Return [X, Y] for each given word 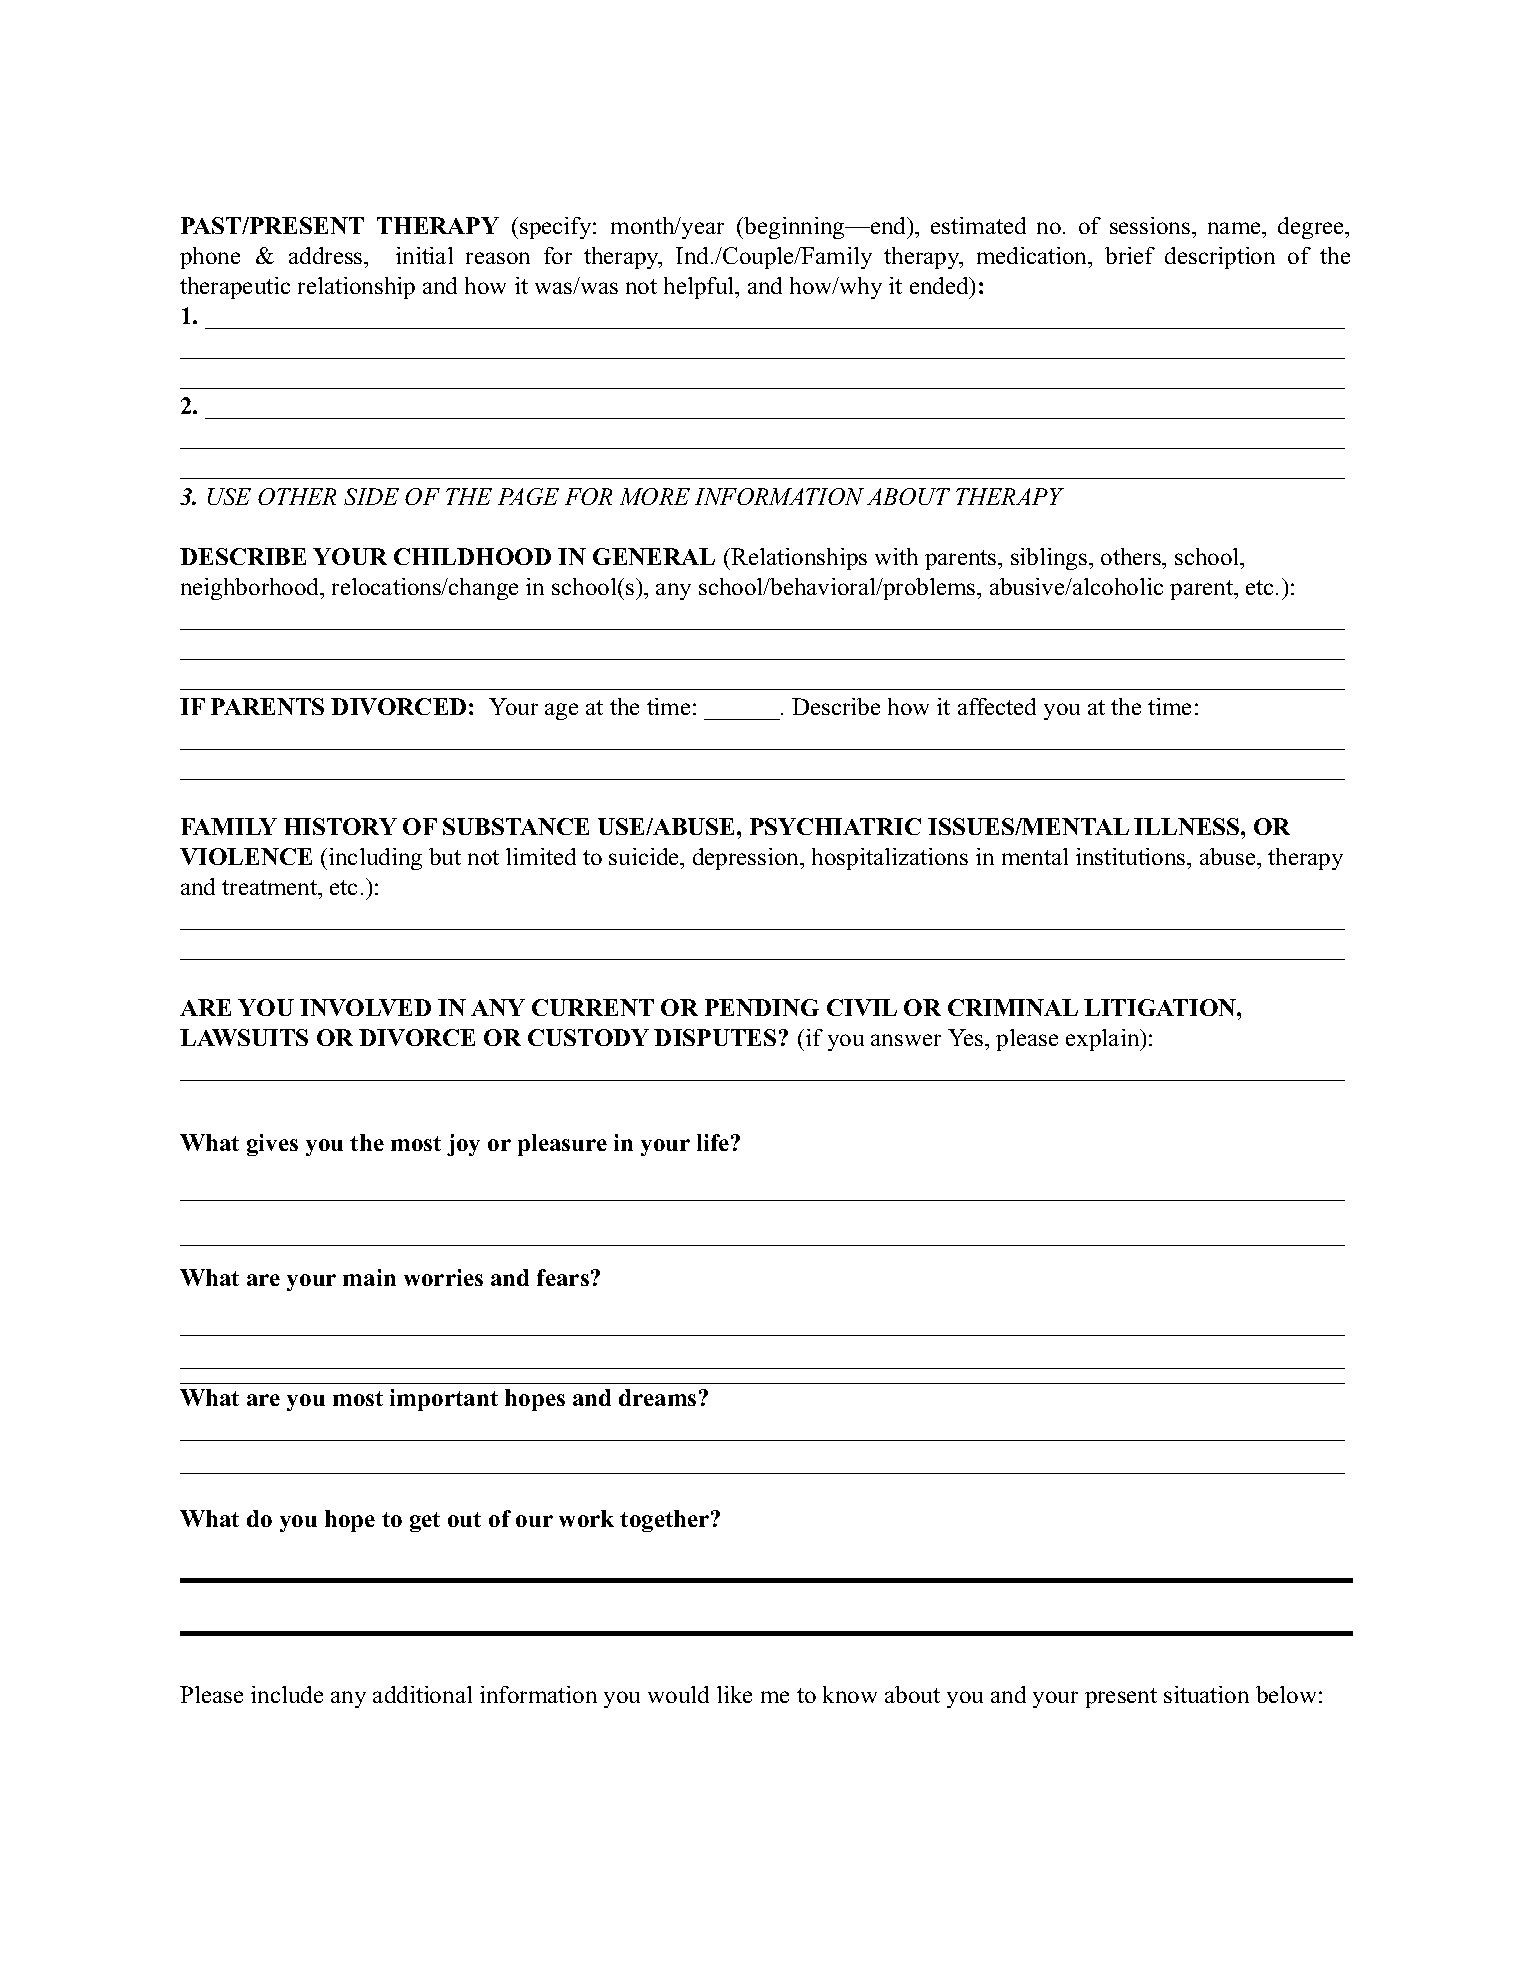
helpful [700, 288]
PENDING [762, 1007]
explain [1104, 1040]
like [734, 1694]
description [1220, 258]
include [287, 1694]
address [327, 255]
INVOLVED [365, 1007]
